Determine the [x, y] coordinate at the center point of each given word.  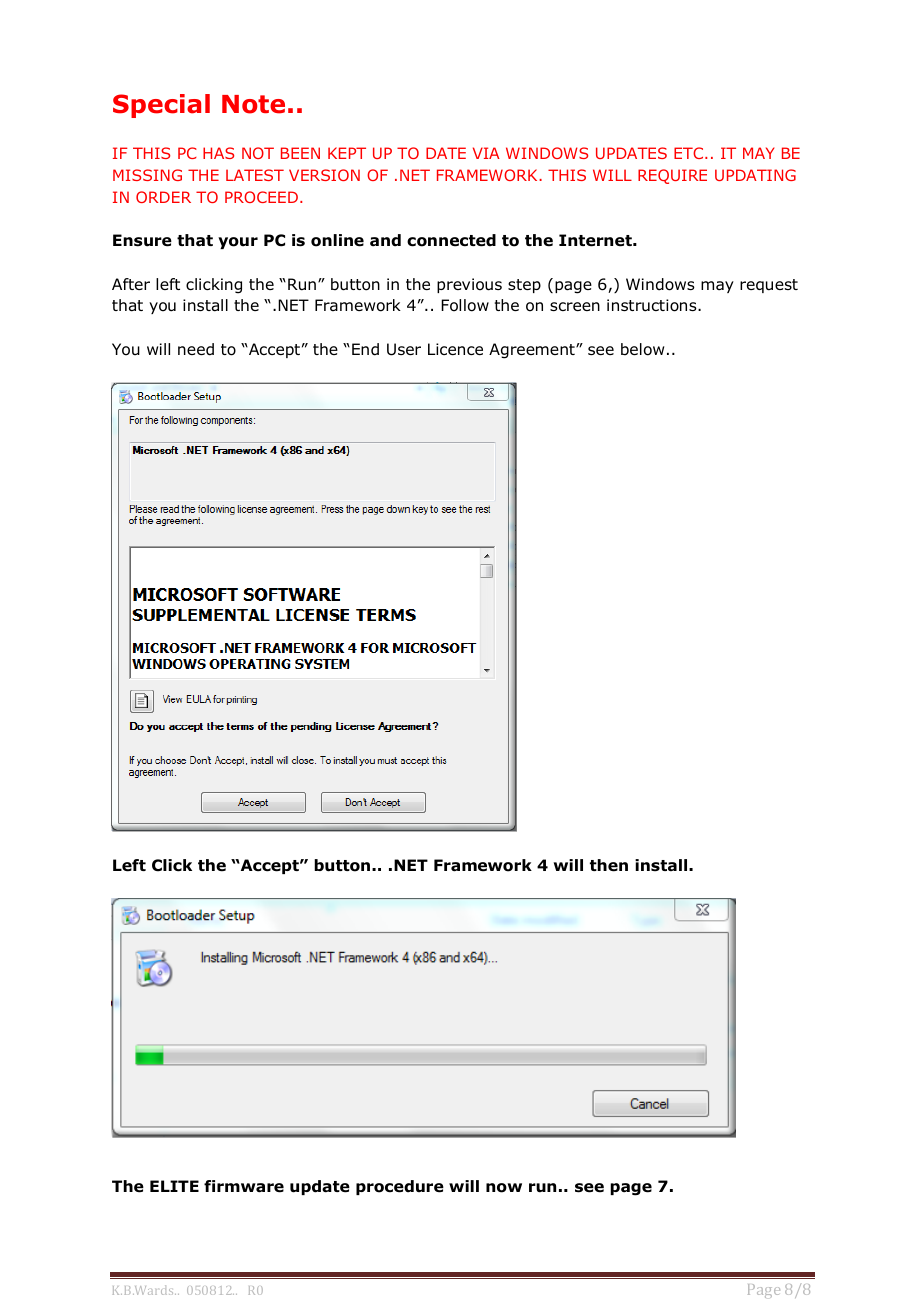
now [504, 1188]
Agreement [533, 351]
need [196, 349]
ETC [690, 153]
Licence [455, 349]
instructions [653, 305]
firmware [244, 1186]
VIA [486, 153]
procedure [400, 1187]
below [642, 349]
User [404, 349]
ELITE [174, 1186]
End [365, 349]
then [609, 865]
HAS [218, 153]
